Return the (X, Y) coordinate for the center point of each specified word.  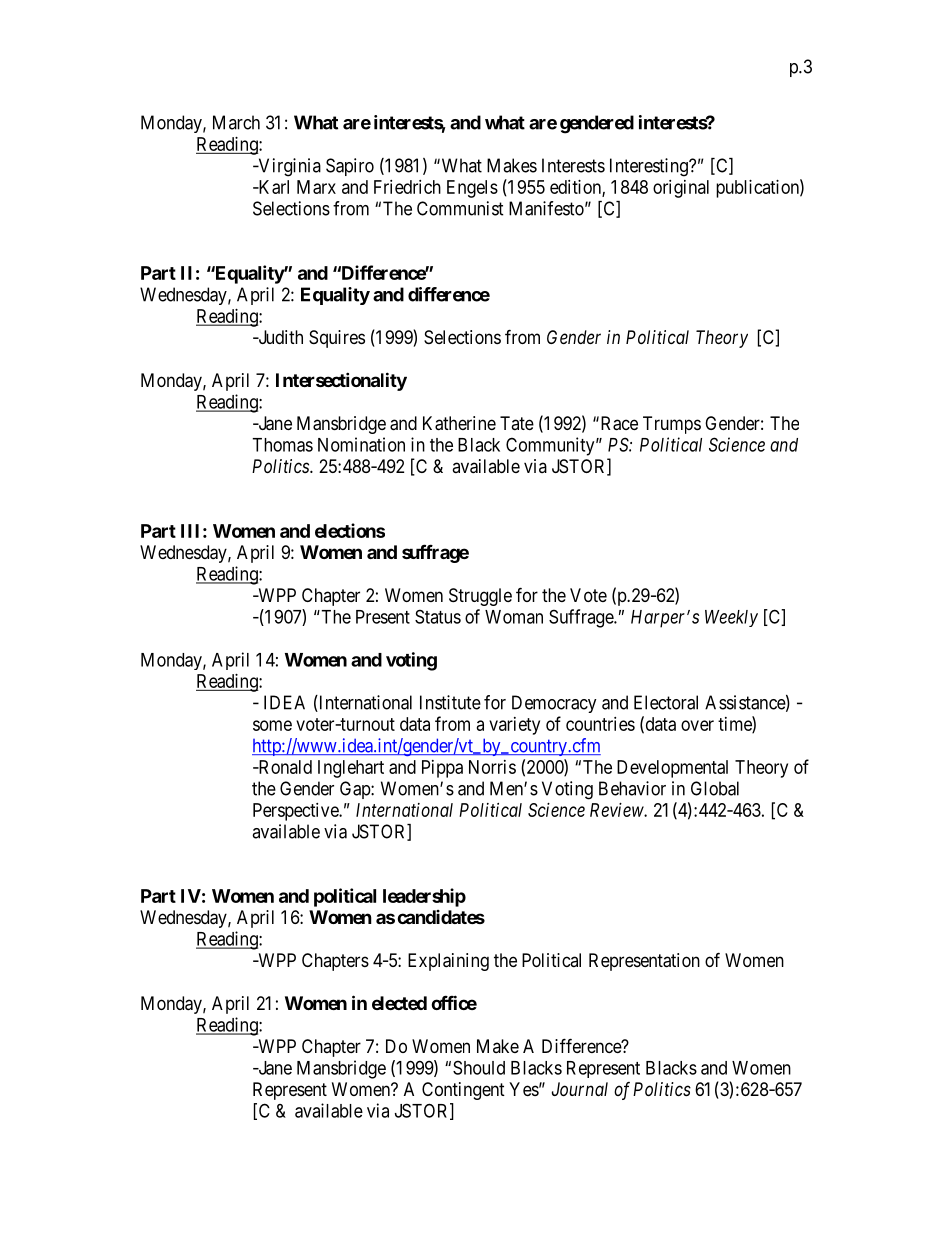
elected (399, 1003)
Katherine (459, 423)
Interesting (650, 167)
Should (479, 1067)
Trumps (672, 425)
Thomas (282, 445)
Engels (472, 189)
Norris (492, 767)
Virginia (288, 167)
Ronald (284, 767)
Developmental (672, 769)
